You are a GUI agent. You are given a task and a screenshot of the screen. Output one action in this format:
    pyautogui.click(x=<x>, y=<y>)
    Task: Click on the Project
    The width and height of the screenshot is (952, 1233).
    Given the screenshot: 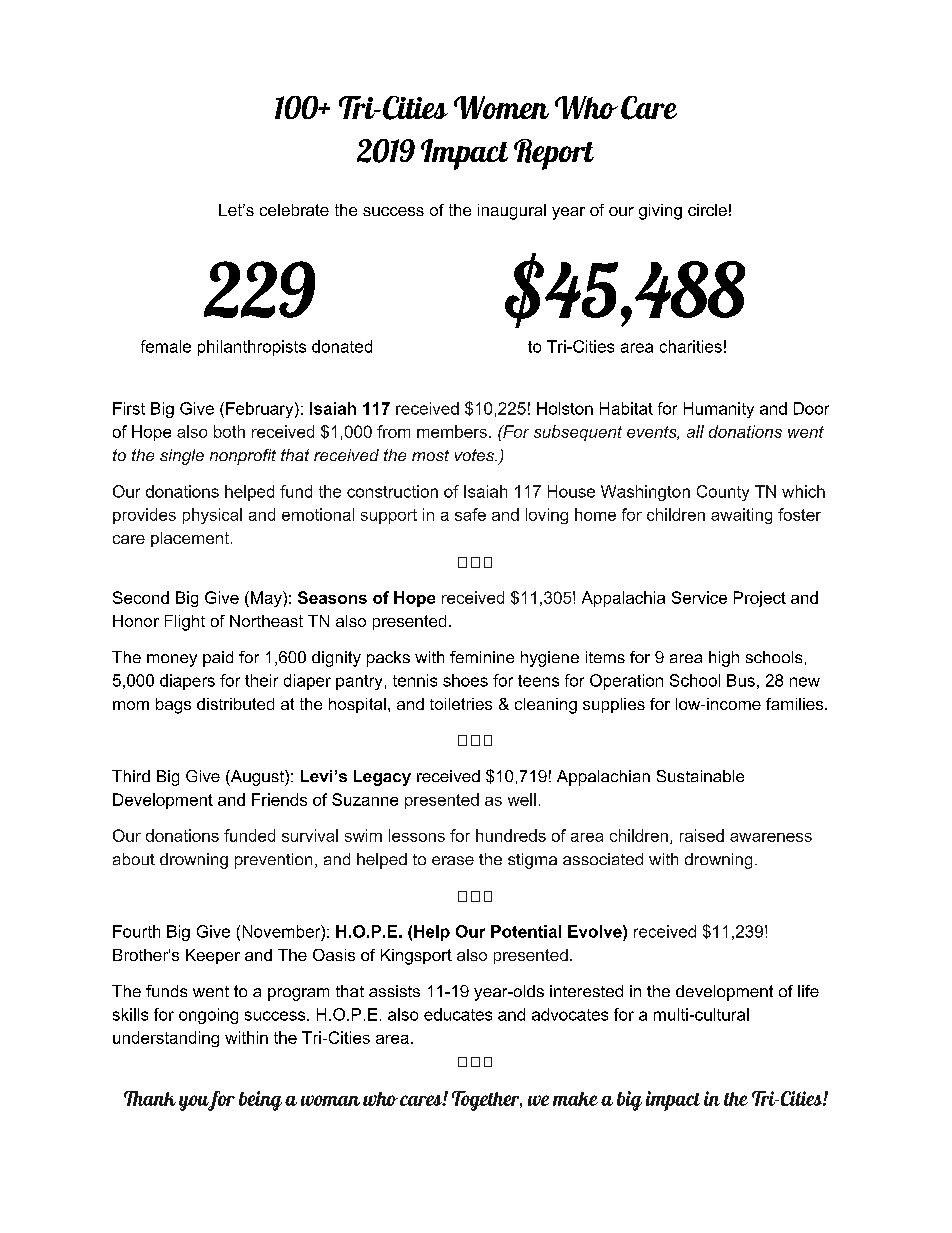 What is the action you would take?
    pyautogui.click(x=760, y=599)
